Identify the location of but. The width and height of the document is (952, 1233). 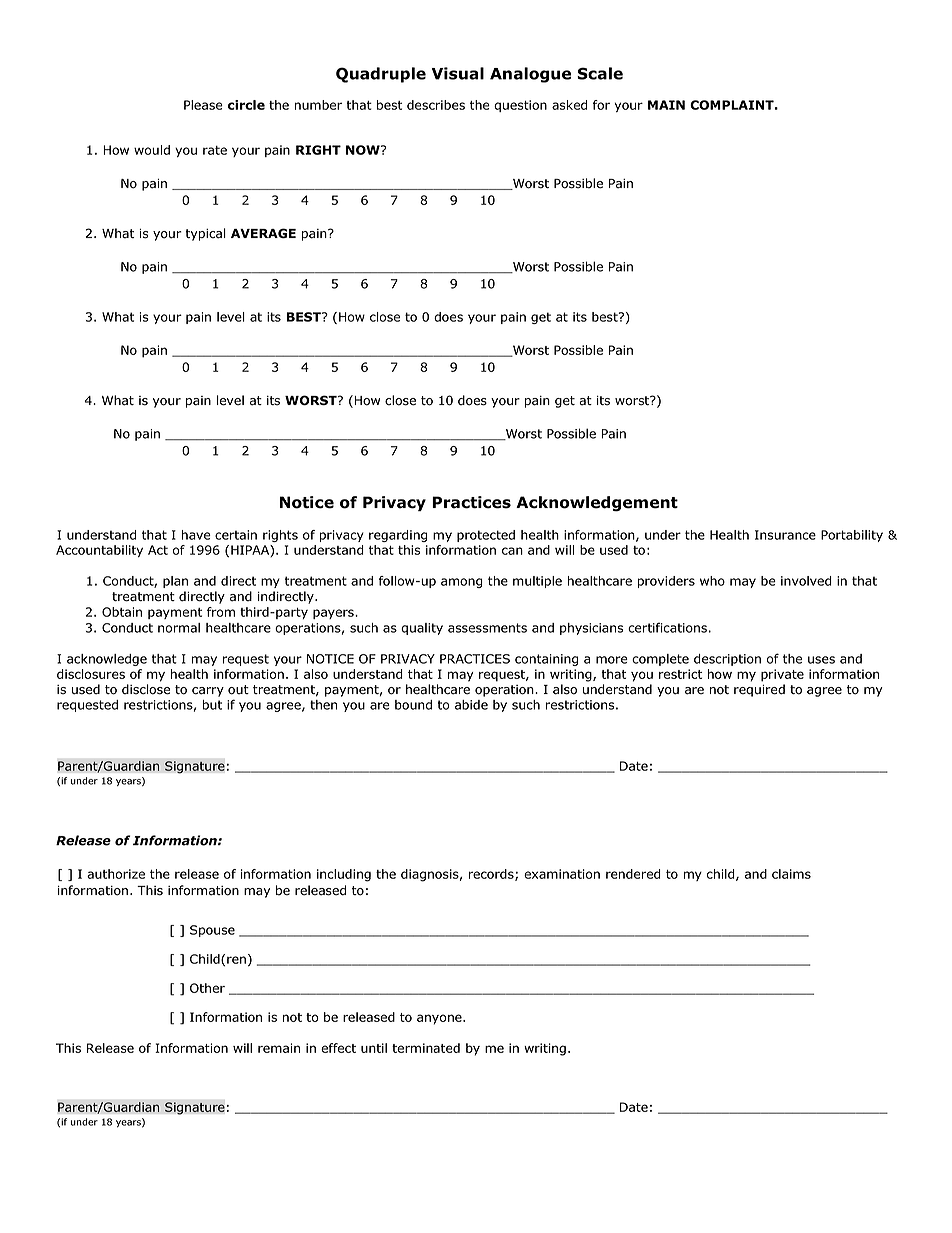
(212, 705).
